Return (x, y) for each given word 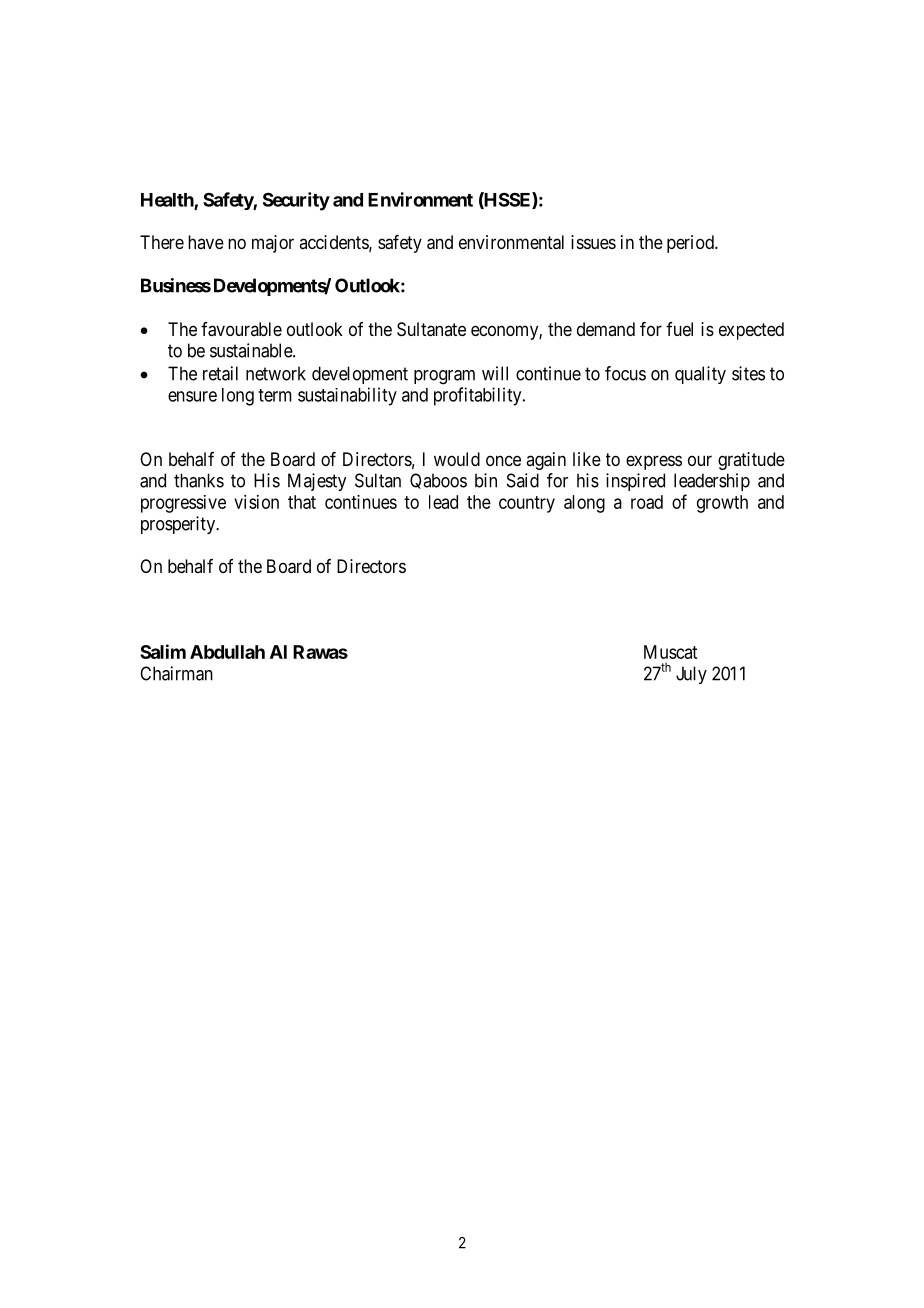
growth (722, 504)
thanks (199, 480)
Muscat (670, 652)
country (527, 504)
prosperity (179, 525)
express (654, 462)
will (495, 373)
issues (593, 242)
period (691, 244)
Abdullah (227, 652)
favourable (241, 329)
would (457, 459)
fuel (679, 329)
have (206, 242)
